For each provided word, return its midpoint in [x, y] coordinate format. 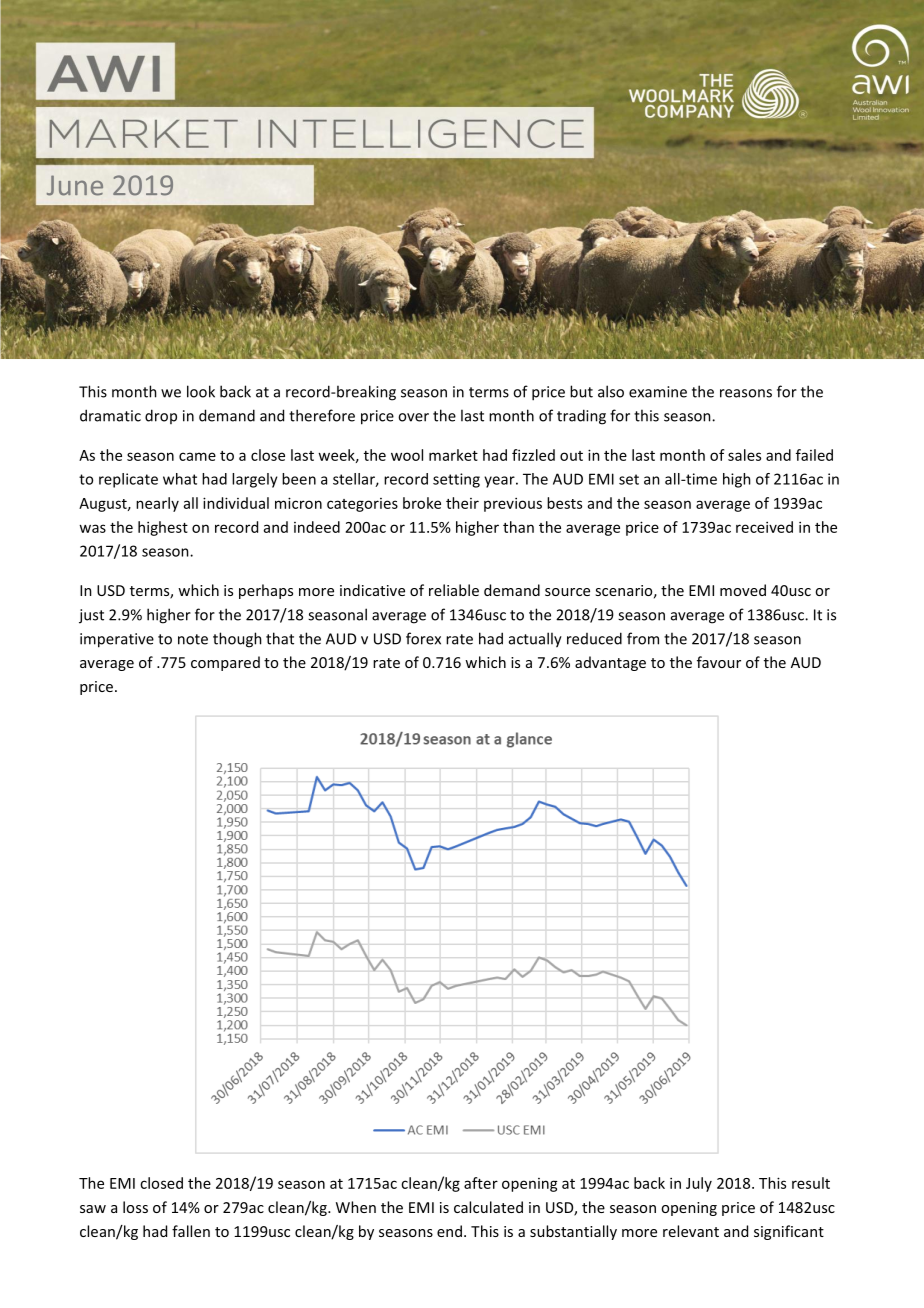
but [581, 391]
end [449, 1231]
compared [225, 663]
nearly [157, 504]
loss [135, 1207]
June [75, 185]
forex [423, 638]
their [462, 503]
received [764, 527]
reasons [746, 393]
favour [719, 662]
